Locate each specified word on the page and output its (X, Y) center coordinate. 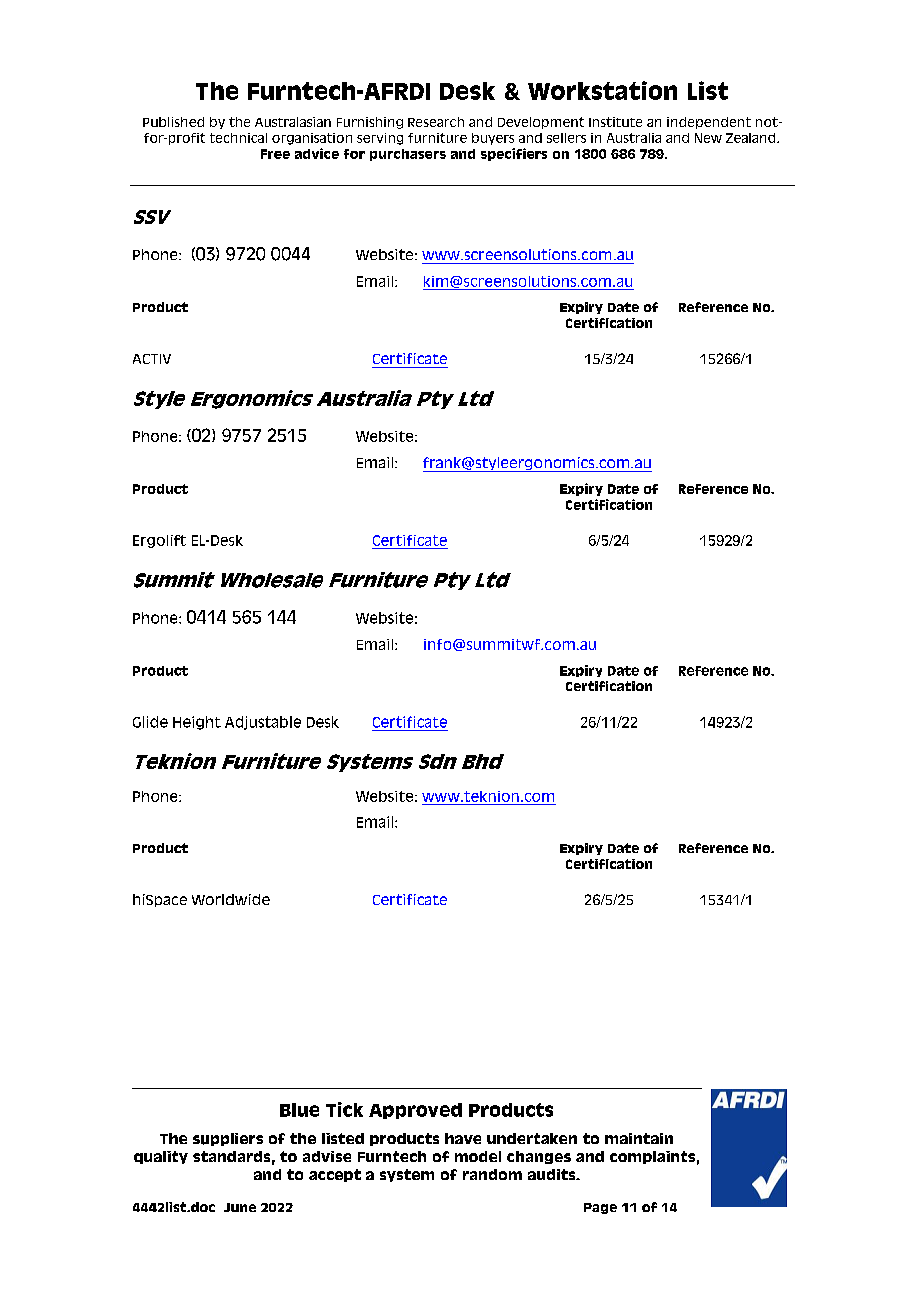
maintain (639, 1138)
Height (197, 723)
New (708, 138)
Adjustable (263, 723)
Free (275, 154)
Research (436, 122)
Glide (150, 722)
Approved (415, 1111)
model (478, 1156)
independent (709, 123)
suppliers (228, 1139)
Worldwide (231, 899)
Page (600, 1208)
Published (173, 122)
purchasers (408, 155)
